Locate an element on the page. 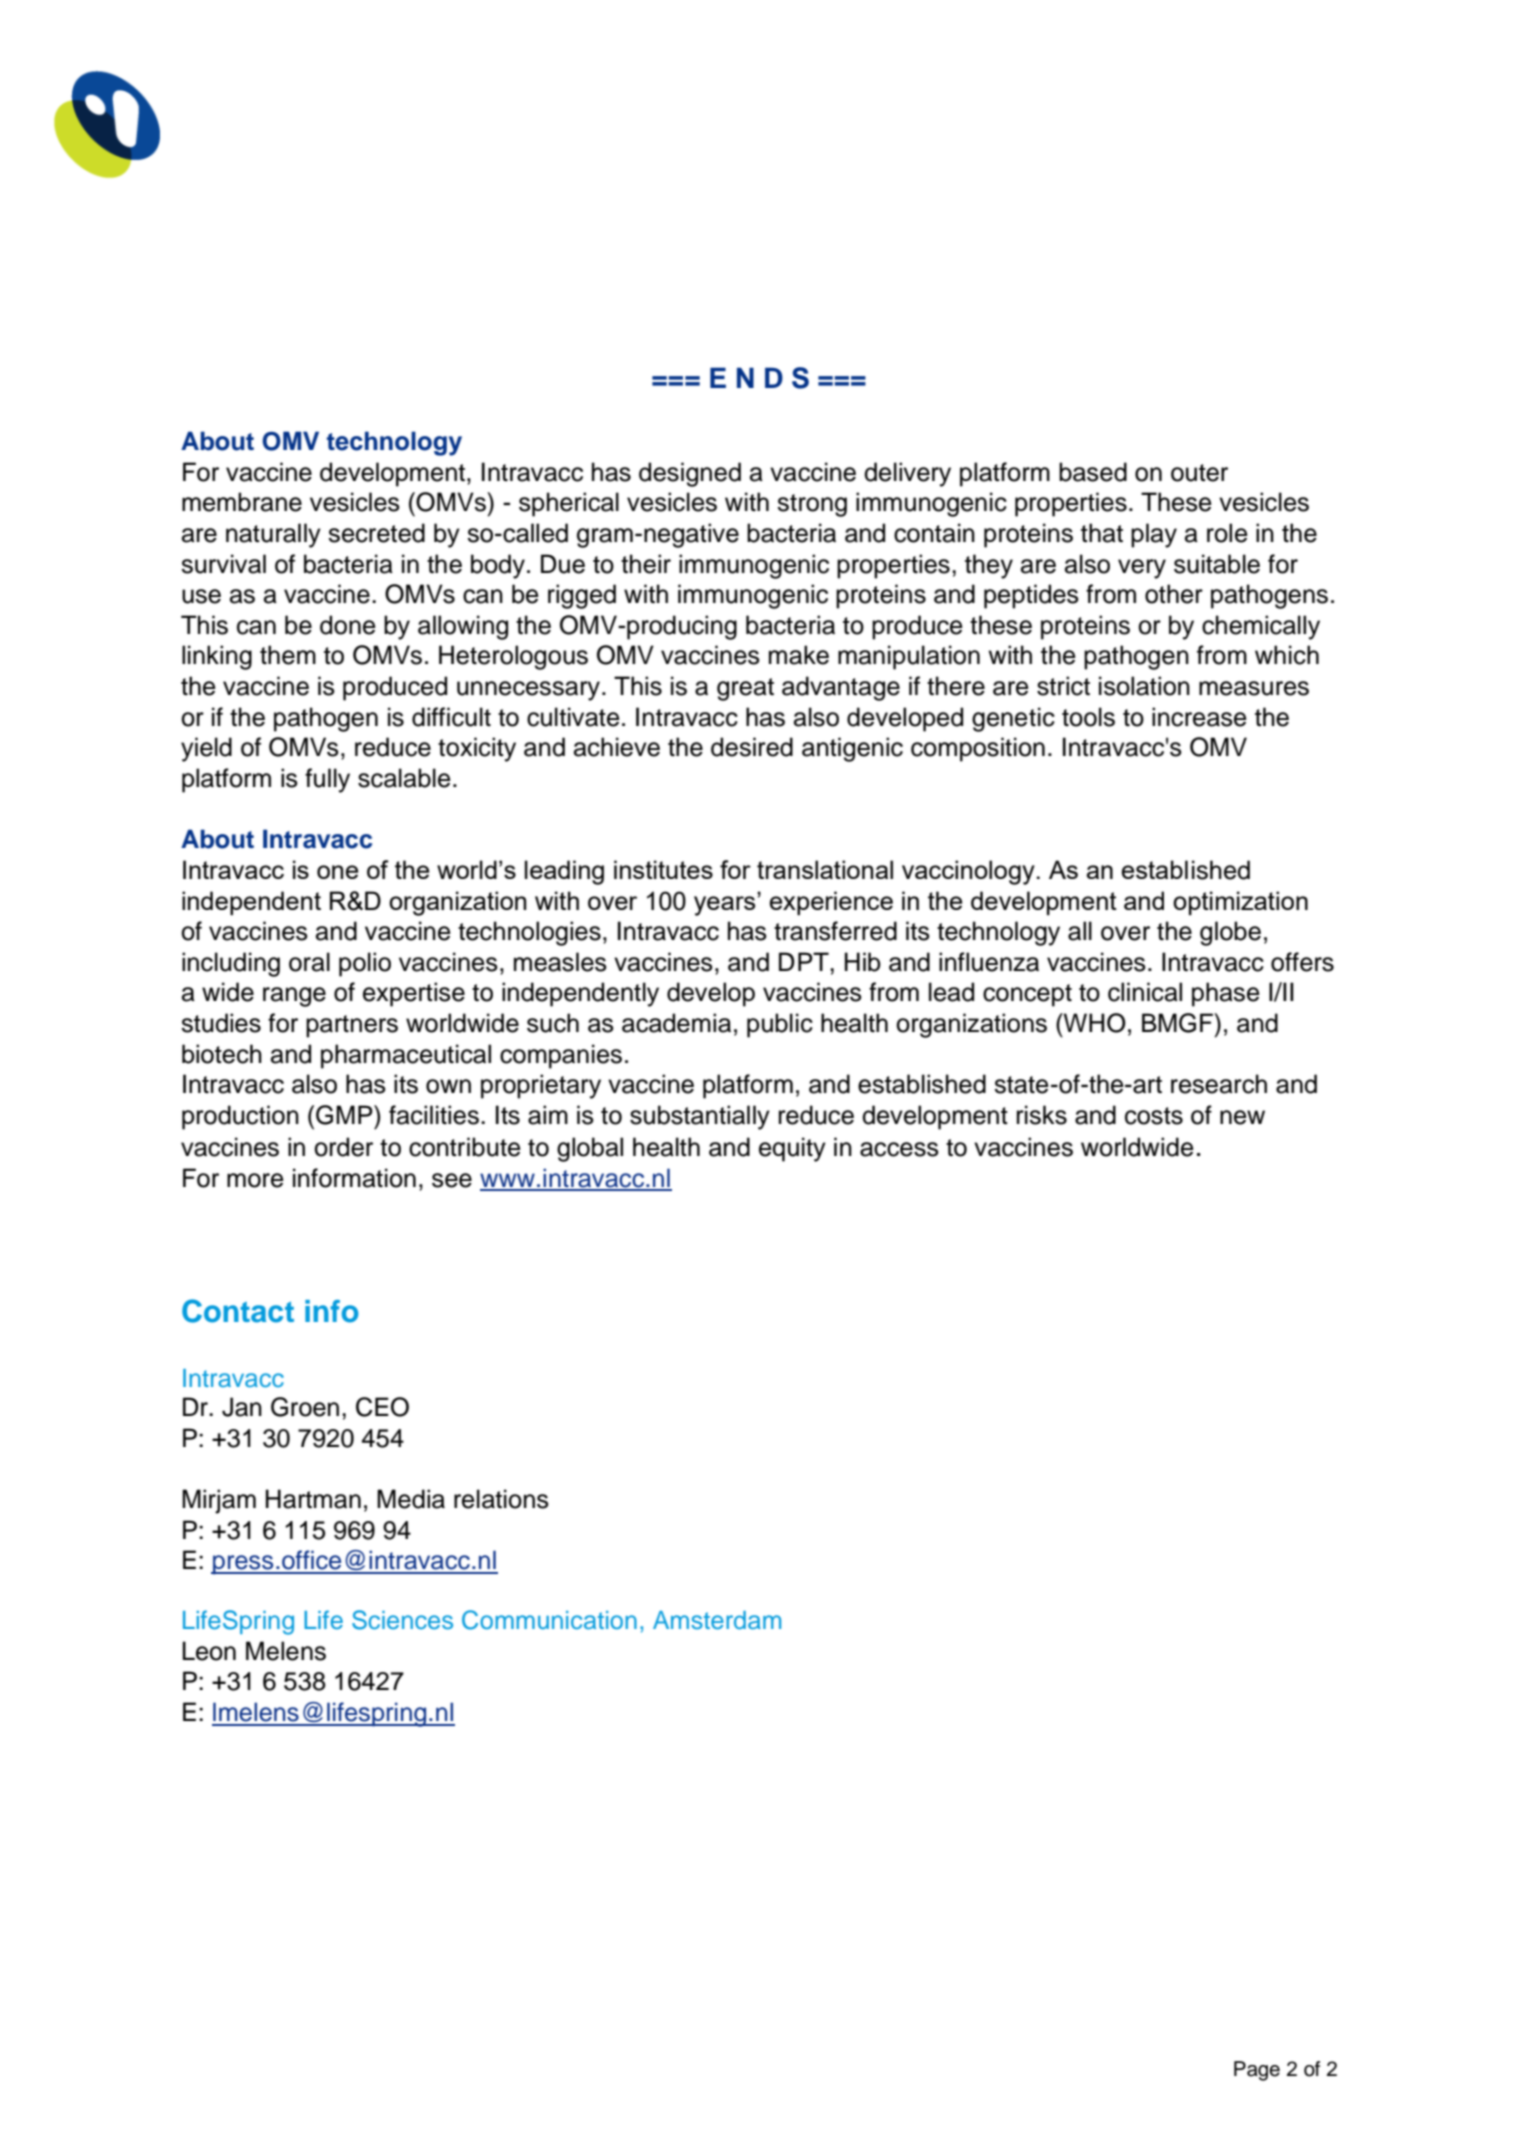 This document has width=1518, height=2149. equity is located at coordinates (792, 1149).
